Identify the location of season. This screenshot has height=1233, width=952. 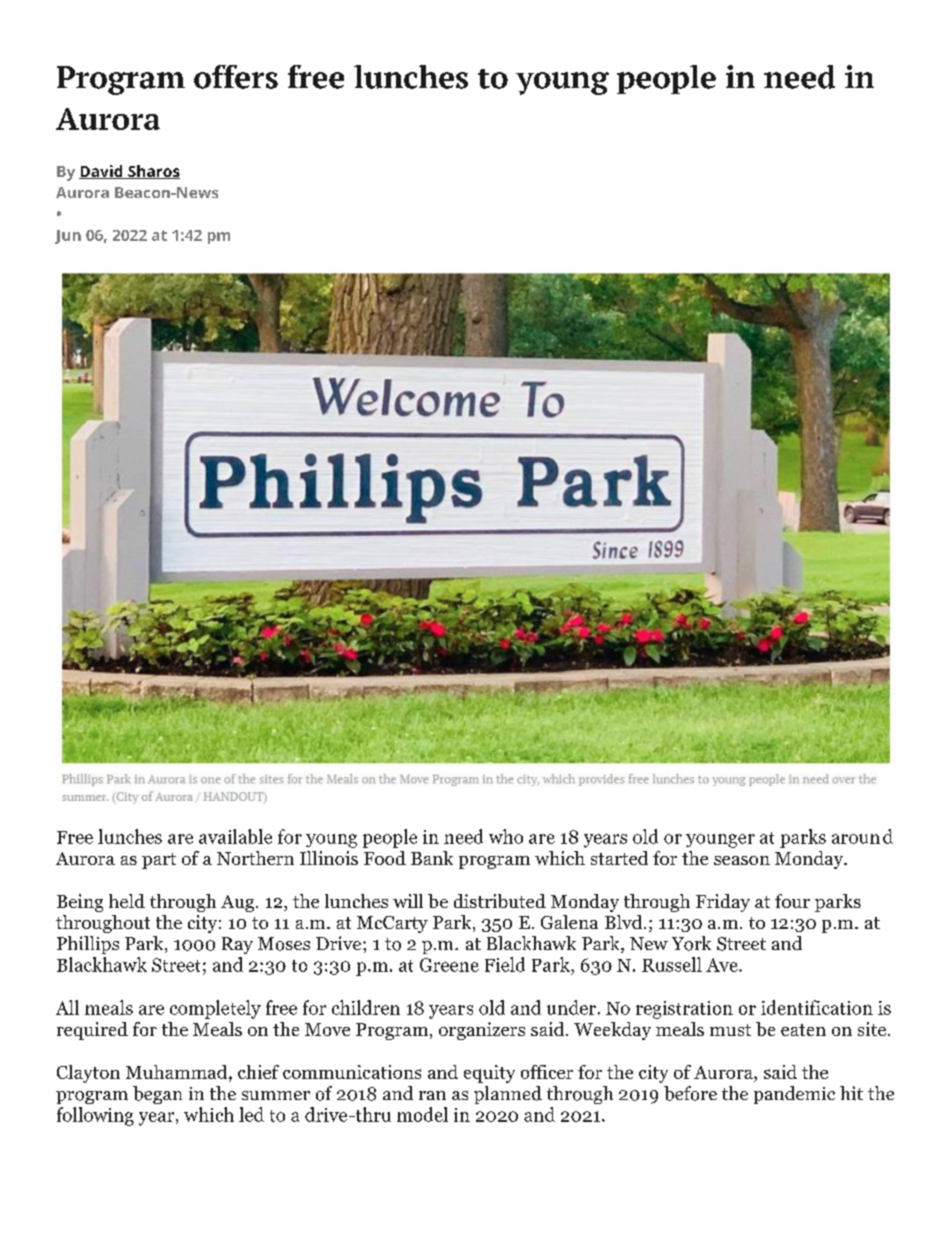
(742, 860).
